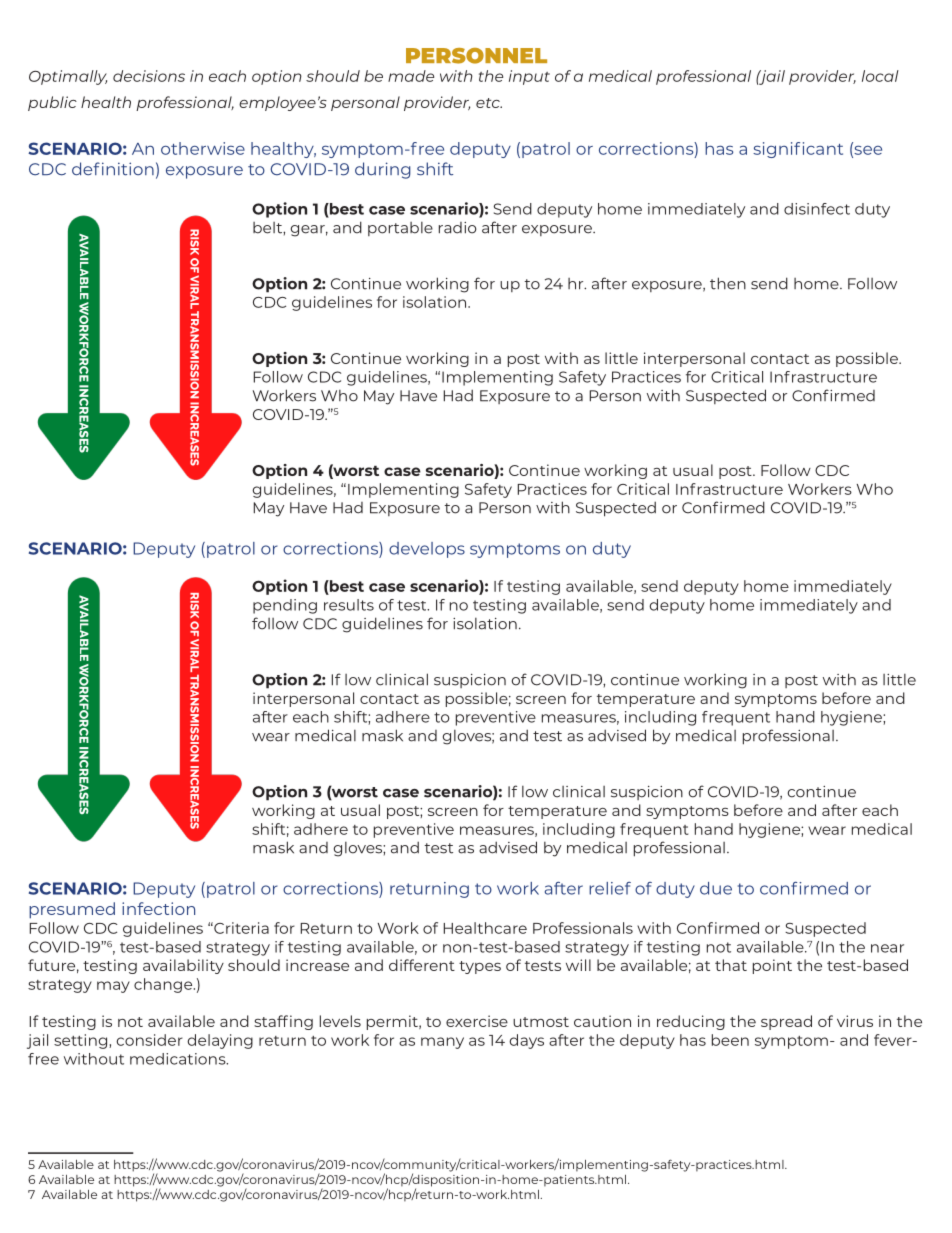  What do you see at coordinates (477, 1021) in the screenshot?
I see `exercise` at bounding box center [477, 1021].
